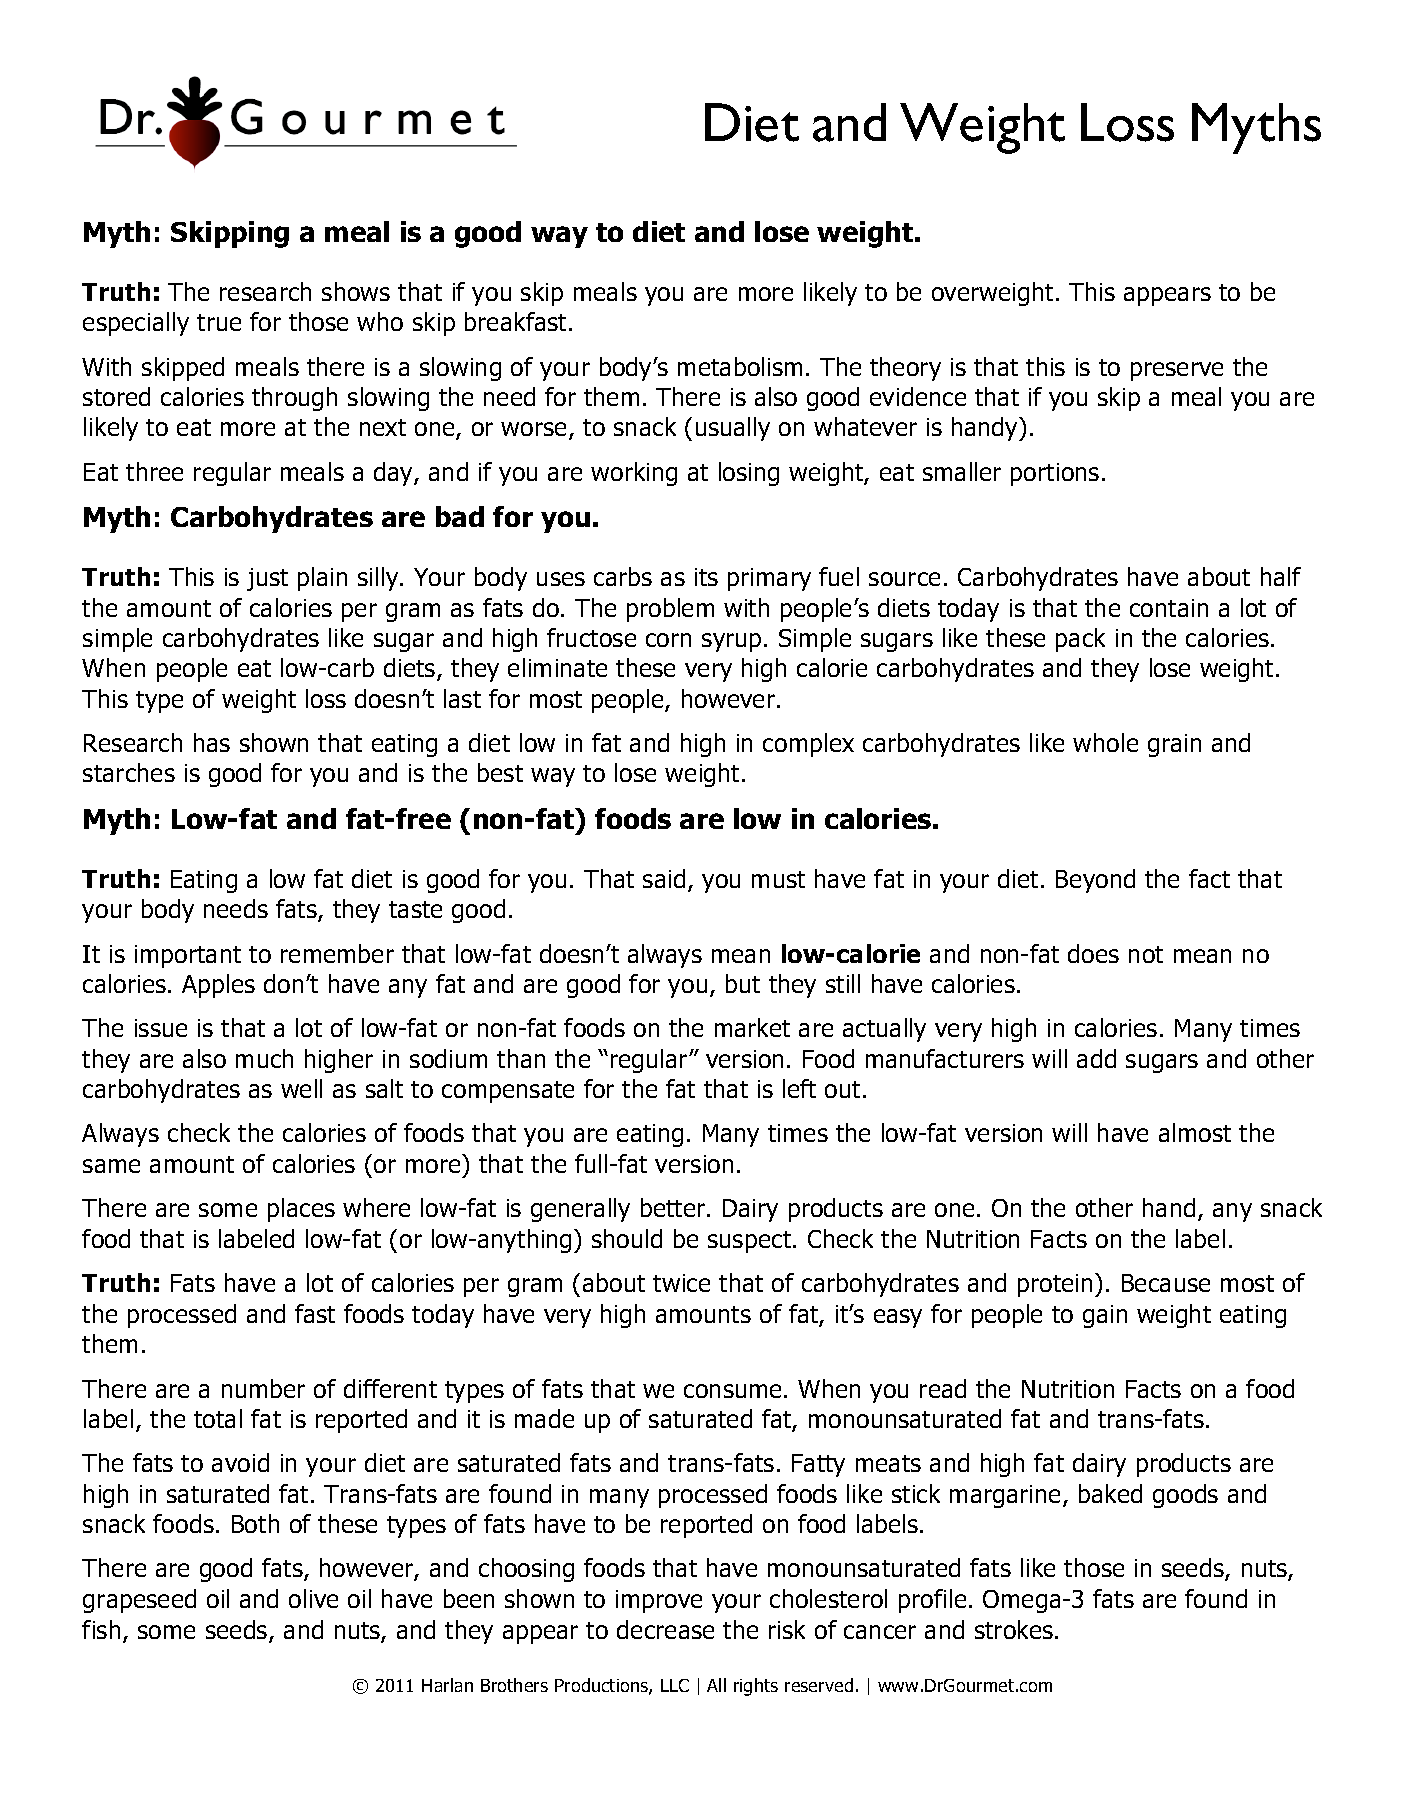 The width and height of the screenshot is (1406, 1819). I want to click on preserve, so click(1177, 371).
